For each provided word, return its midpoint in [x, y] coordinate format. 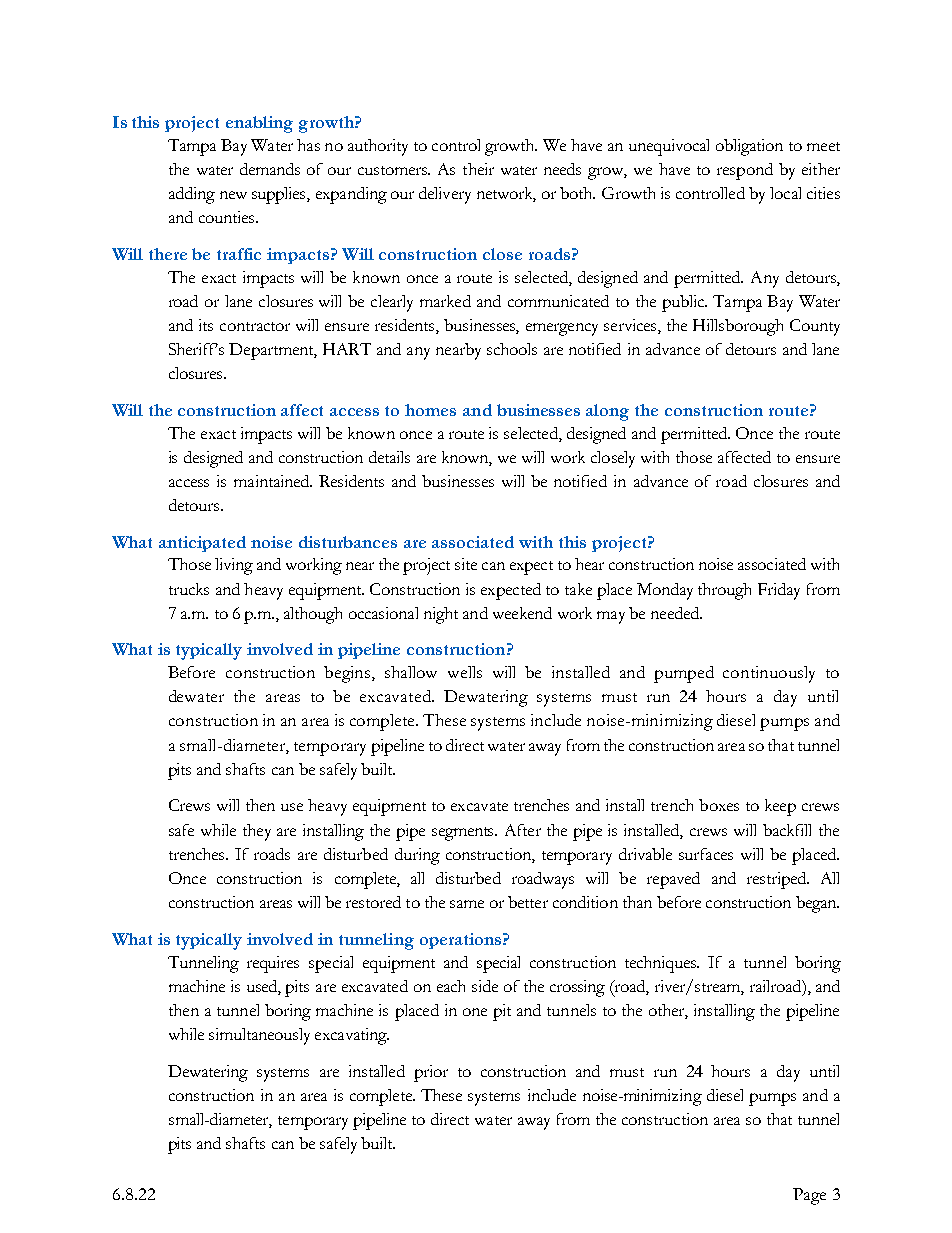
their [478, 169]
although [313, 615]
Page [809, 1196]
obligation [749, 147]
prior [431, 1073]
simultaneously [259, 1036]
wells [465, 672]
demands [270, 169]
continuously [769, 674]
